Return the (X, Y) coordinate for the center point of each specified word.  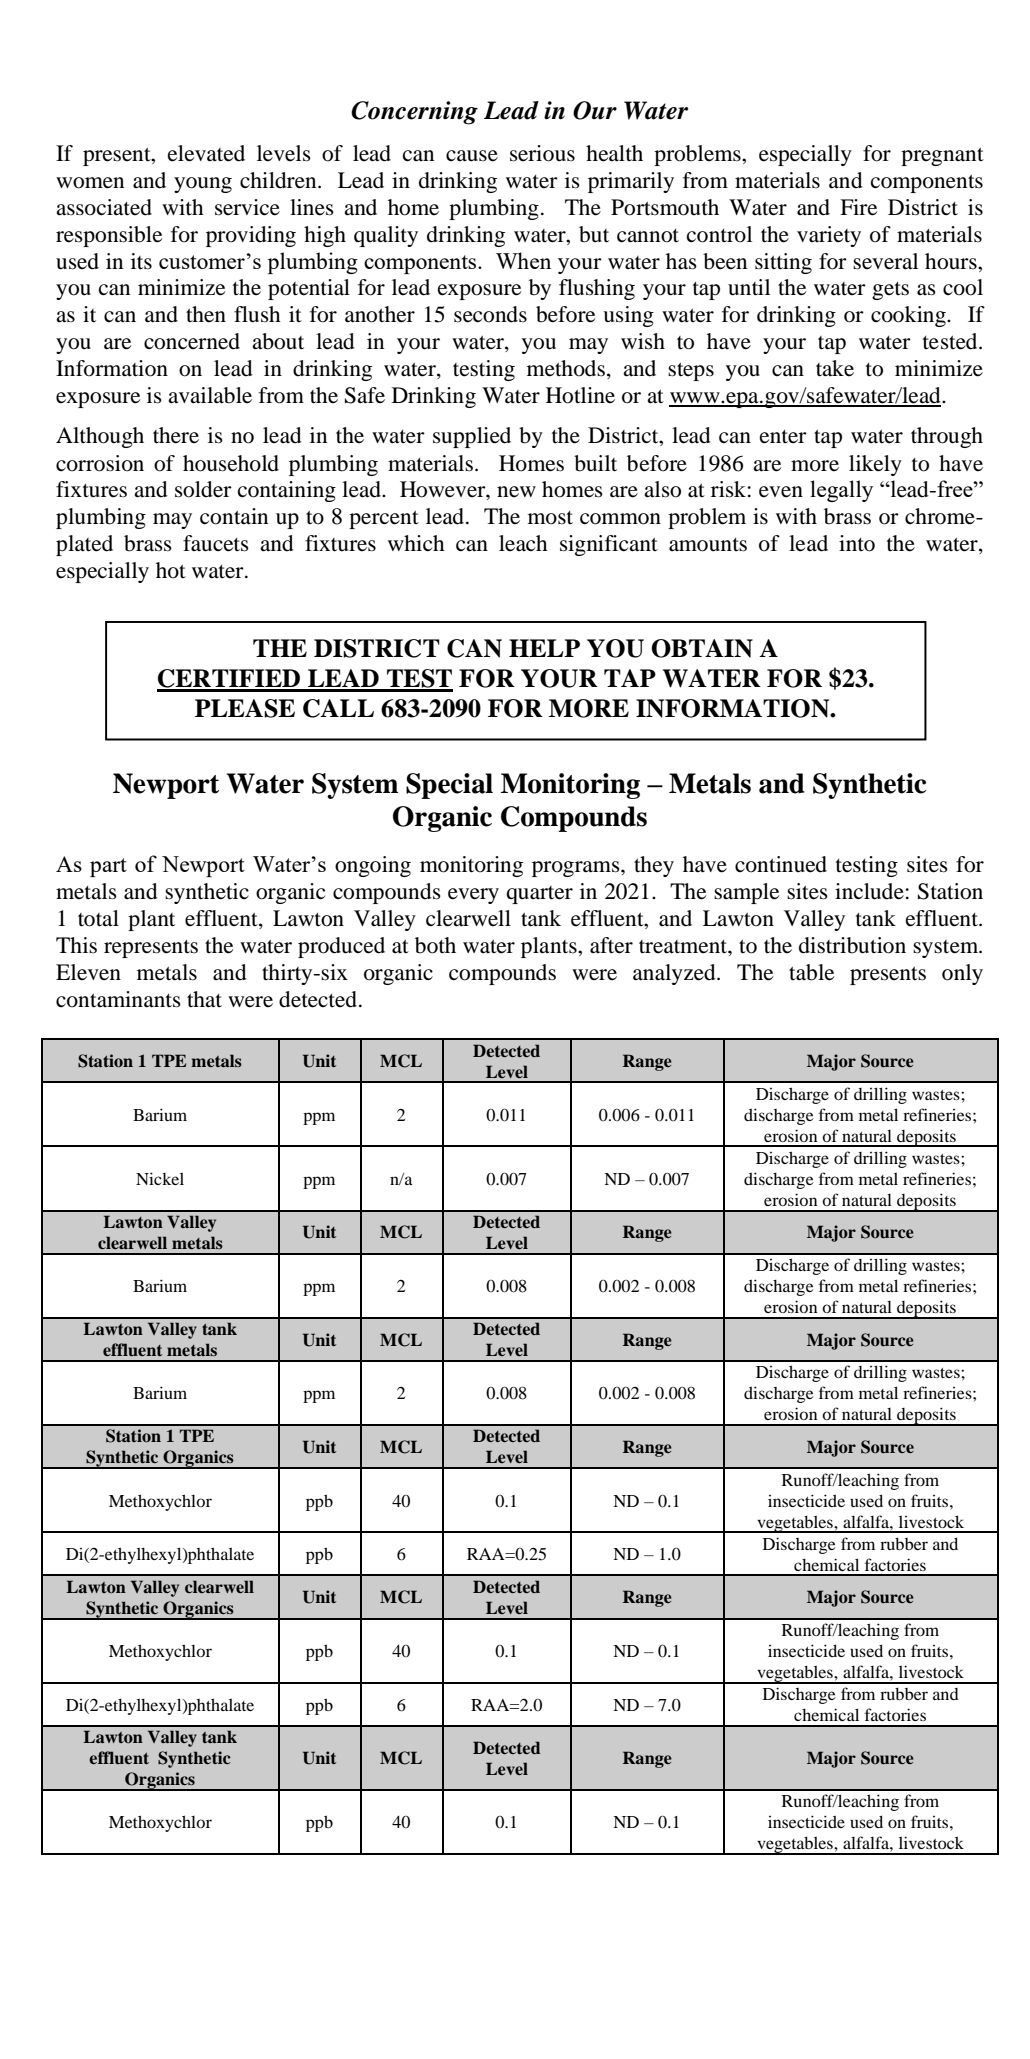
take (835, 368)
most (550, 518)
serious (542, 153)
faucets (216, 543)
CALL (338, 708)
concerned (192, 341)
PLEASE (245, 708)
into (857, 543)
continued (781, 864)
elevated (206, 153)
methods (566, 368)
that (204, 999)
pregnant (942, 157)
